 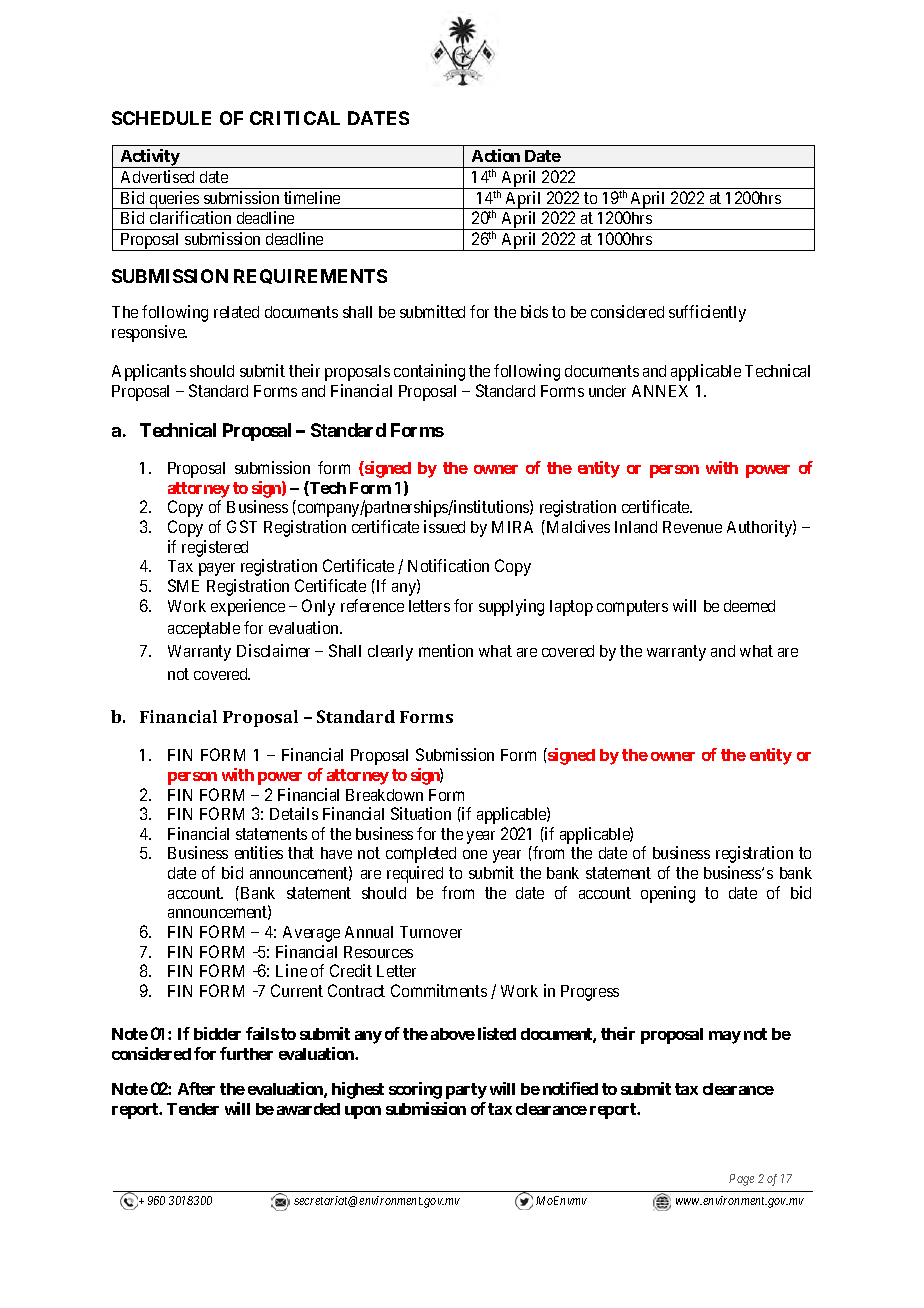 What do you see at coordinates (161, 118) in the screenshot?
I see `SCHEDULE` at bounding box center [161, 118].
